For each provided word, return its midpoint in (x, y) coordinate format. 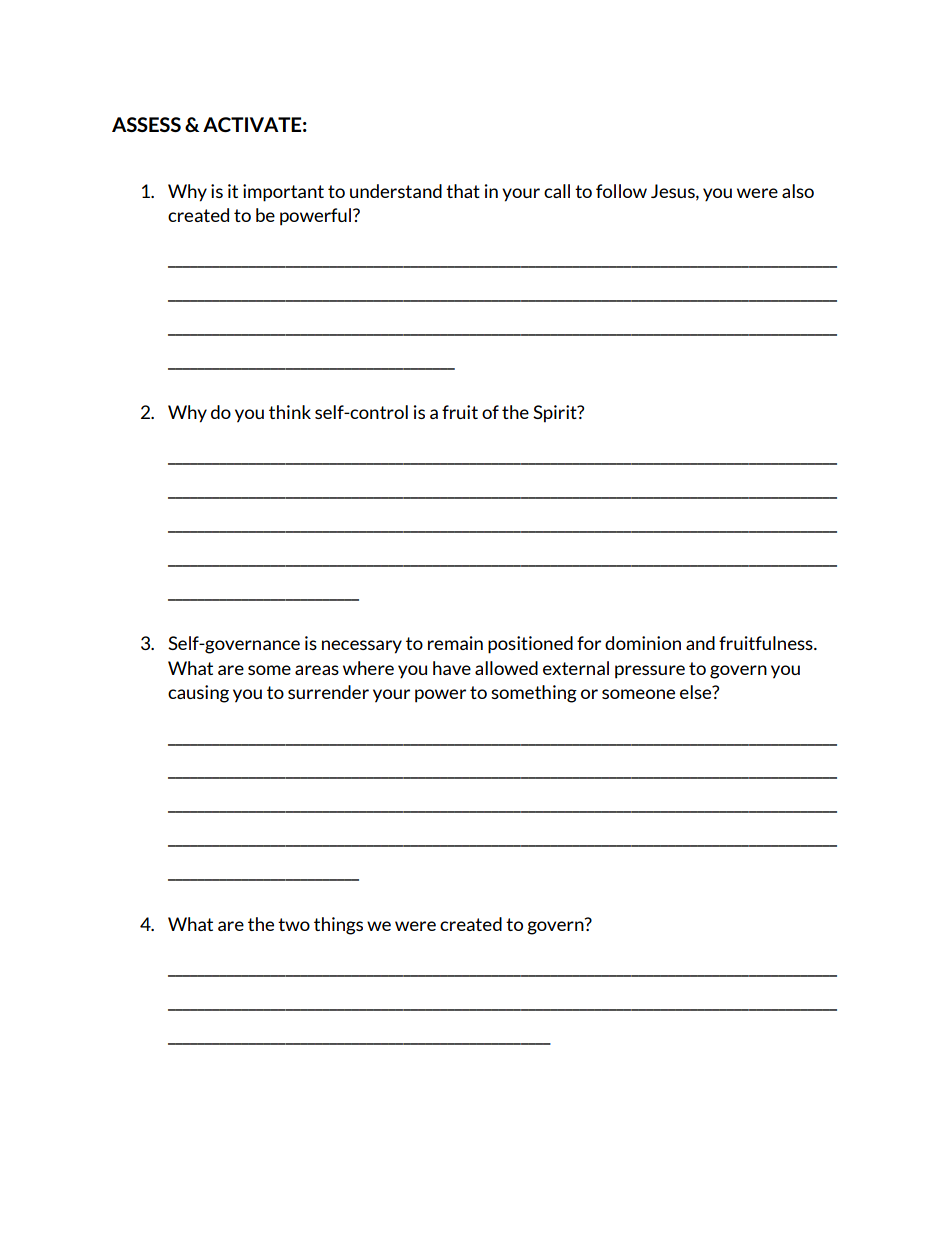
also (798, 191)
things (338, 926)
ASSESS (146, 124)
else (697, 692)
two (294, 924)
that (463, 191)
